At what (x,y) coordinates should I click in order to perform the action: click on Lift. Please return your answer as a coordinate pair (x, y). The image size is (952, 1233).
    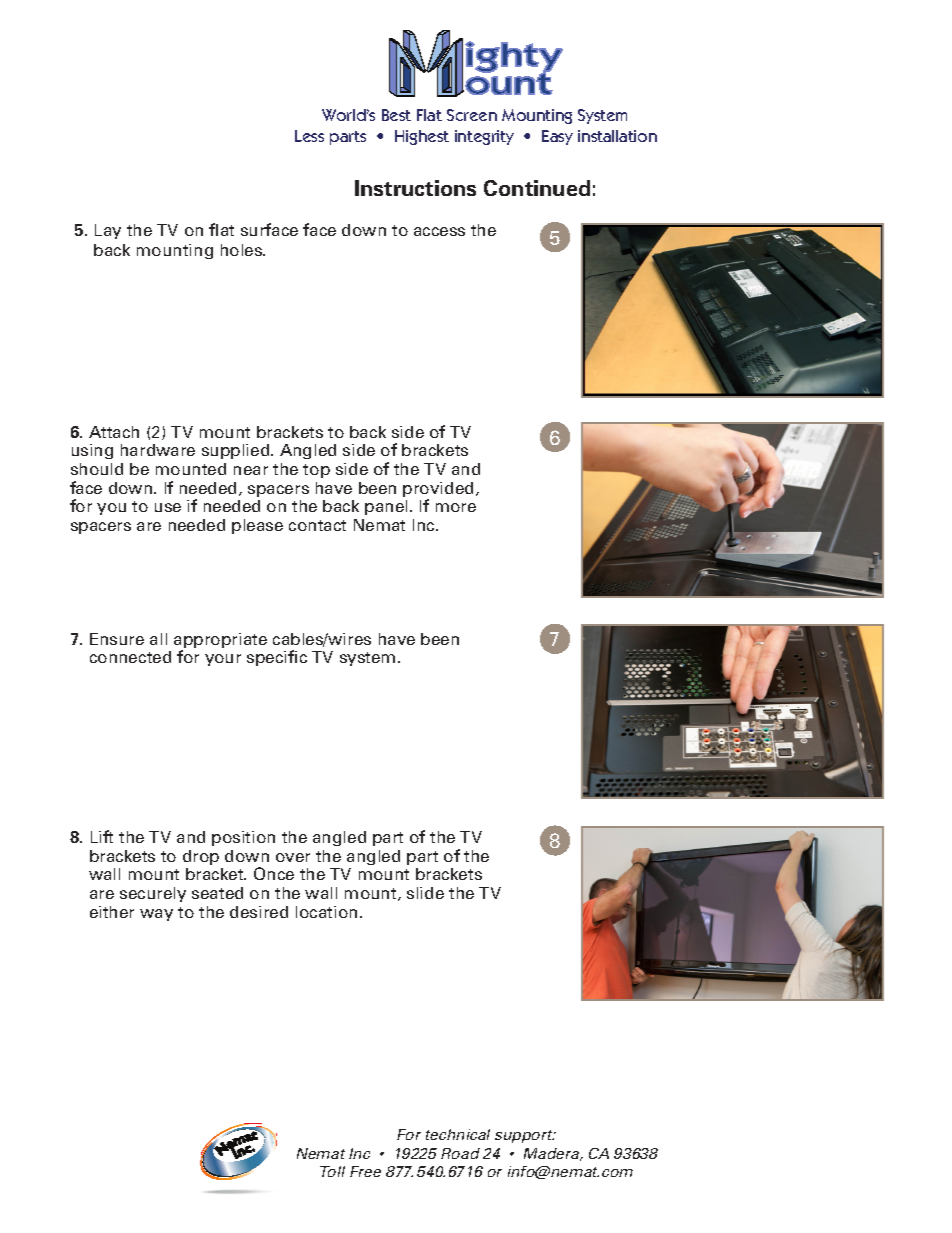
    Looking at the image, I should click on (102, 836).
